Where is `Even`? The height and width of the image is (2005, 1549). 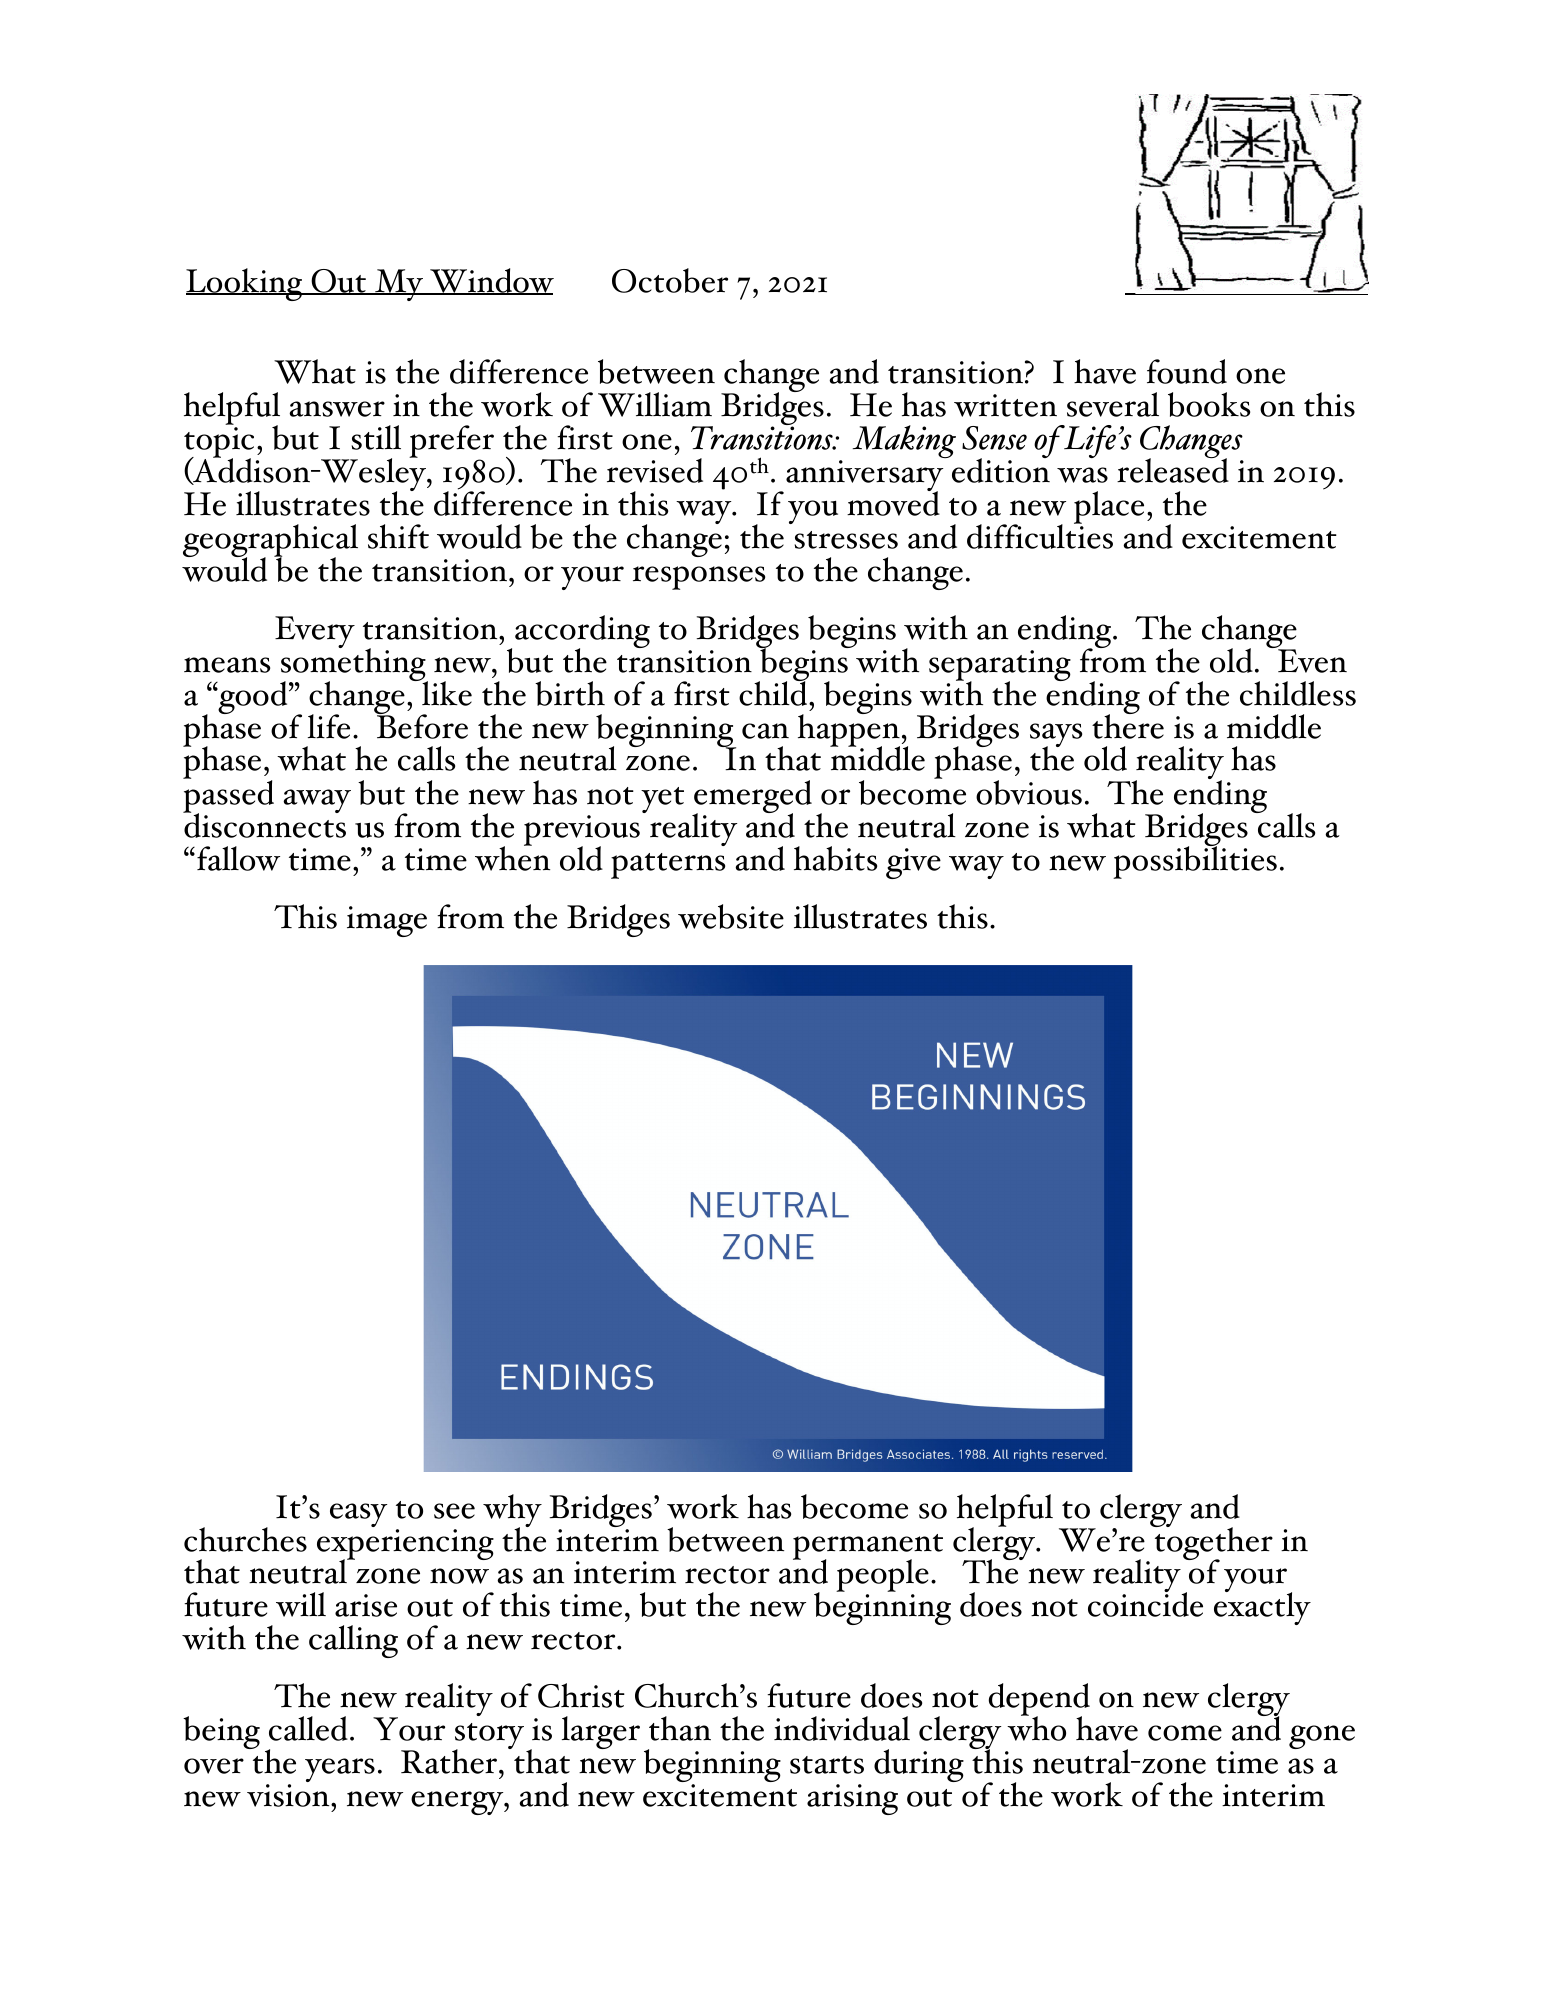
Even is located at coordinates (1311, 660).
